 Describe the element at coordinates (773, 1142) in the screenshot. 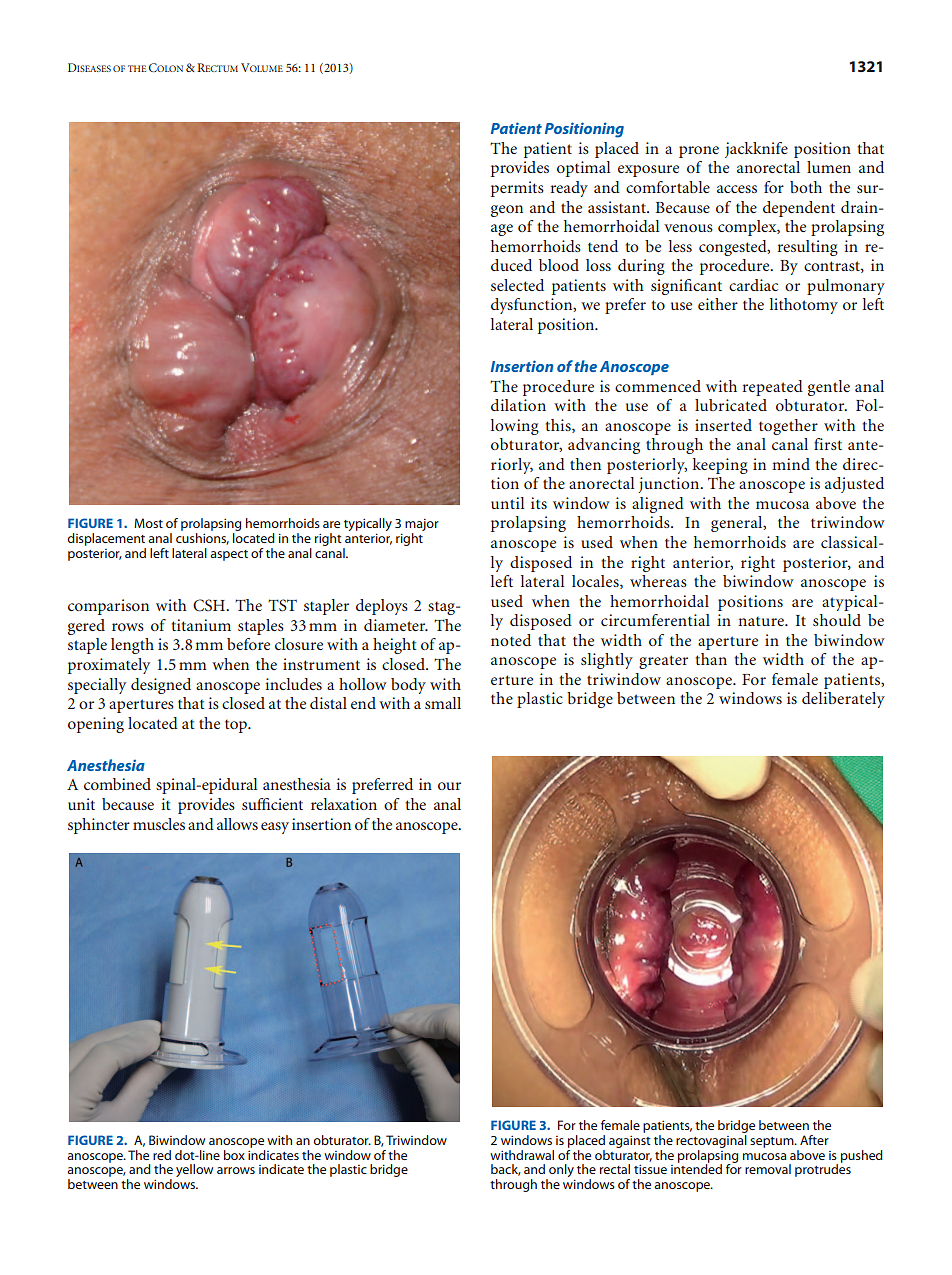

I see `septum` at that location.
